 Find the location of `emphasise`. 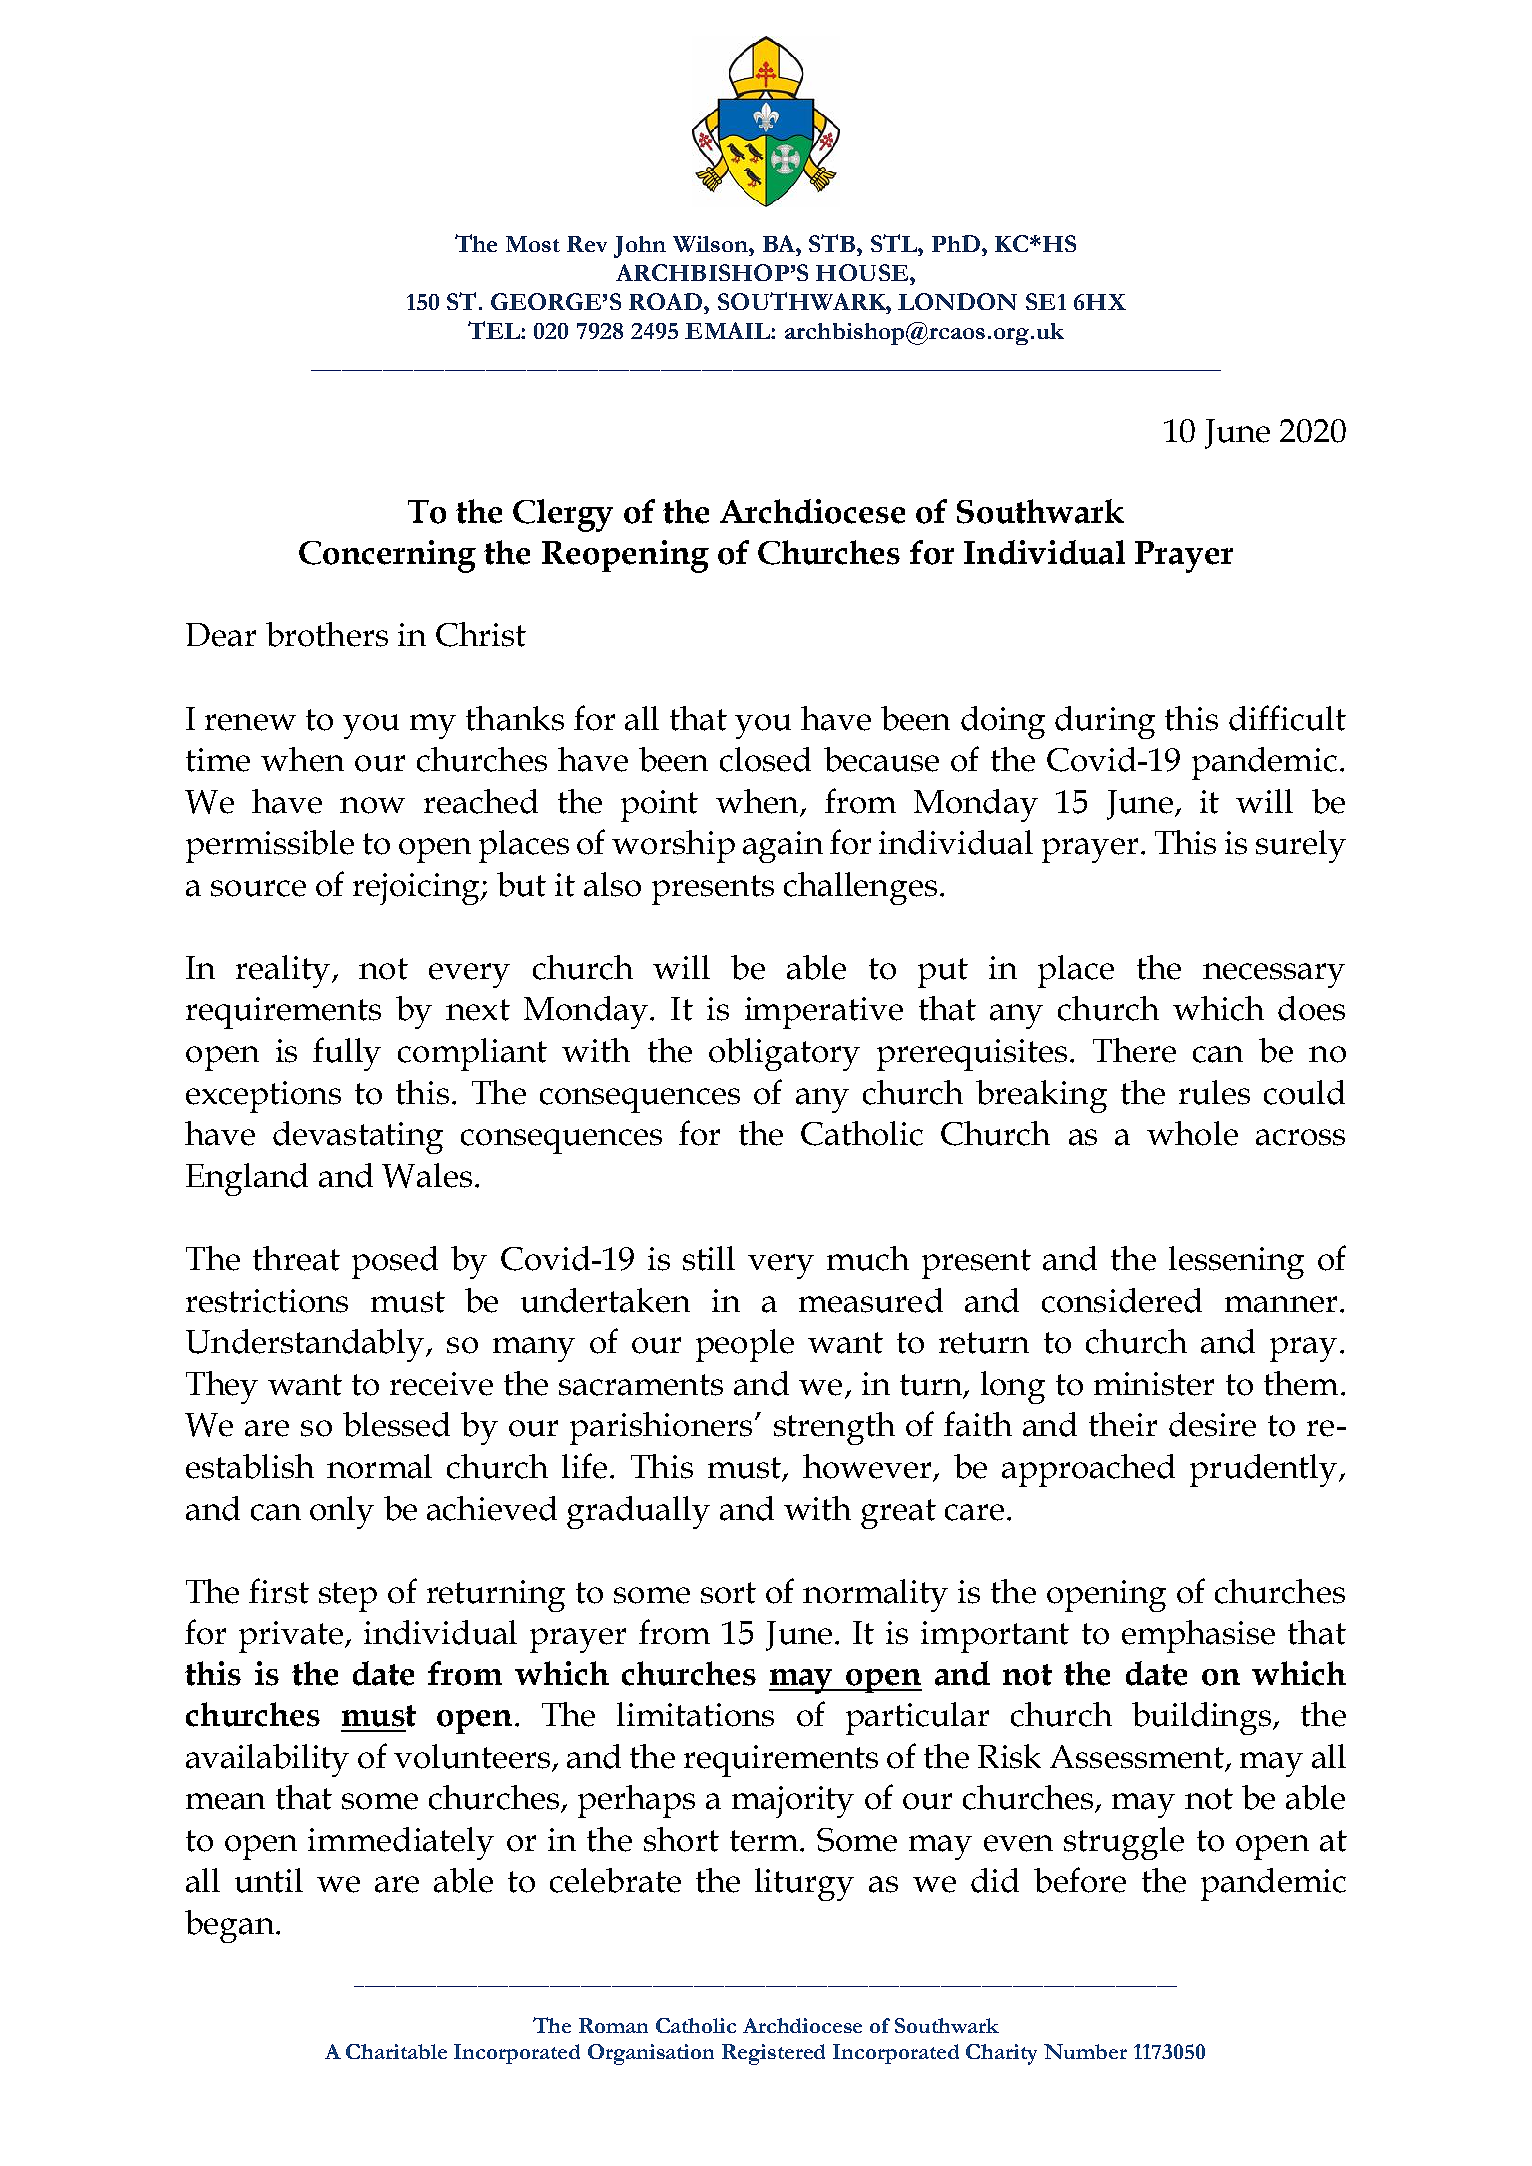

emphasise is located at coordinates (1198, 1636).
